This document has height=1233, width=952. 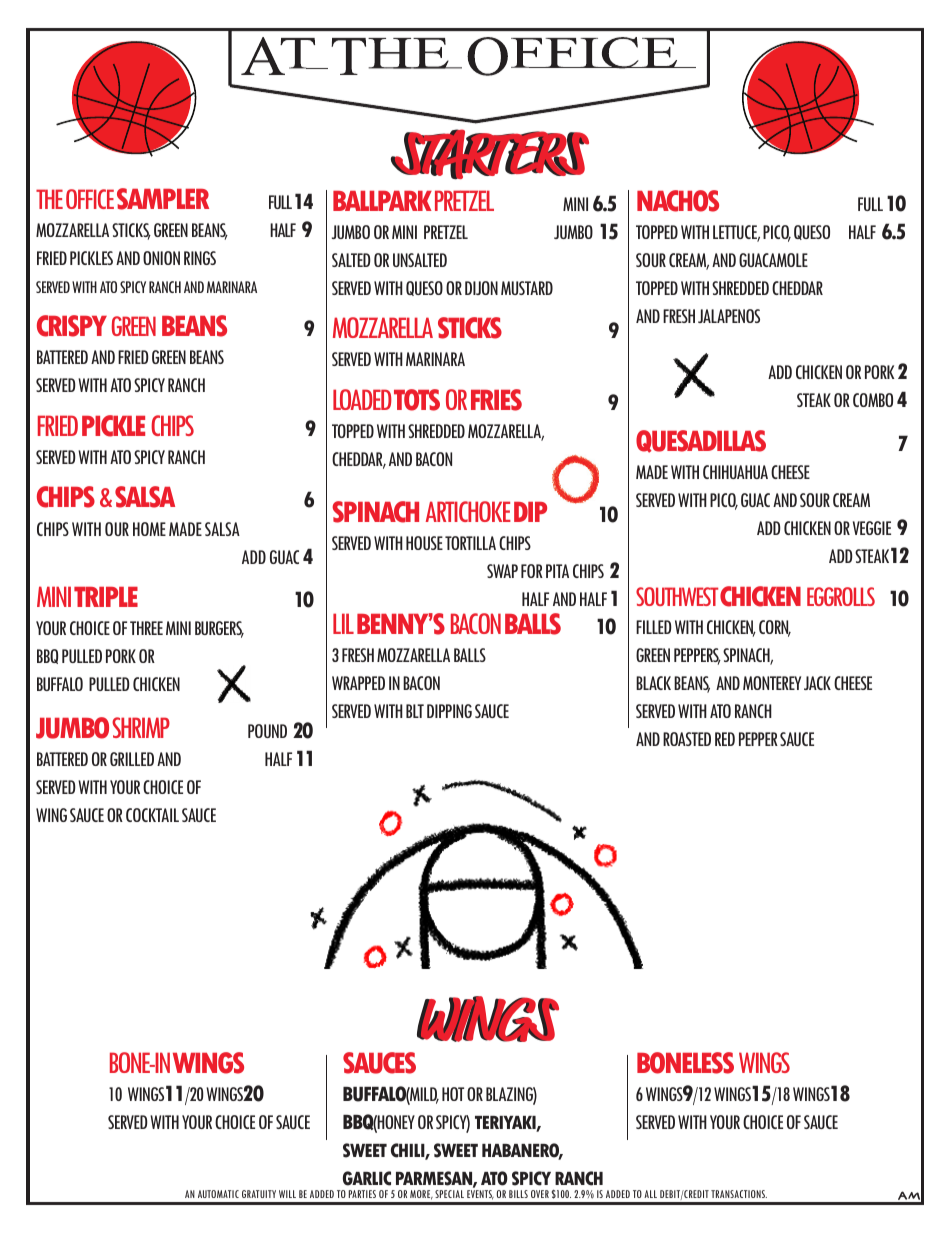 What do you see at coordinates (735, 472) in the document?
I see `CHIHUAHUA` at bounding box center [735, 472].
